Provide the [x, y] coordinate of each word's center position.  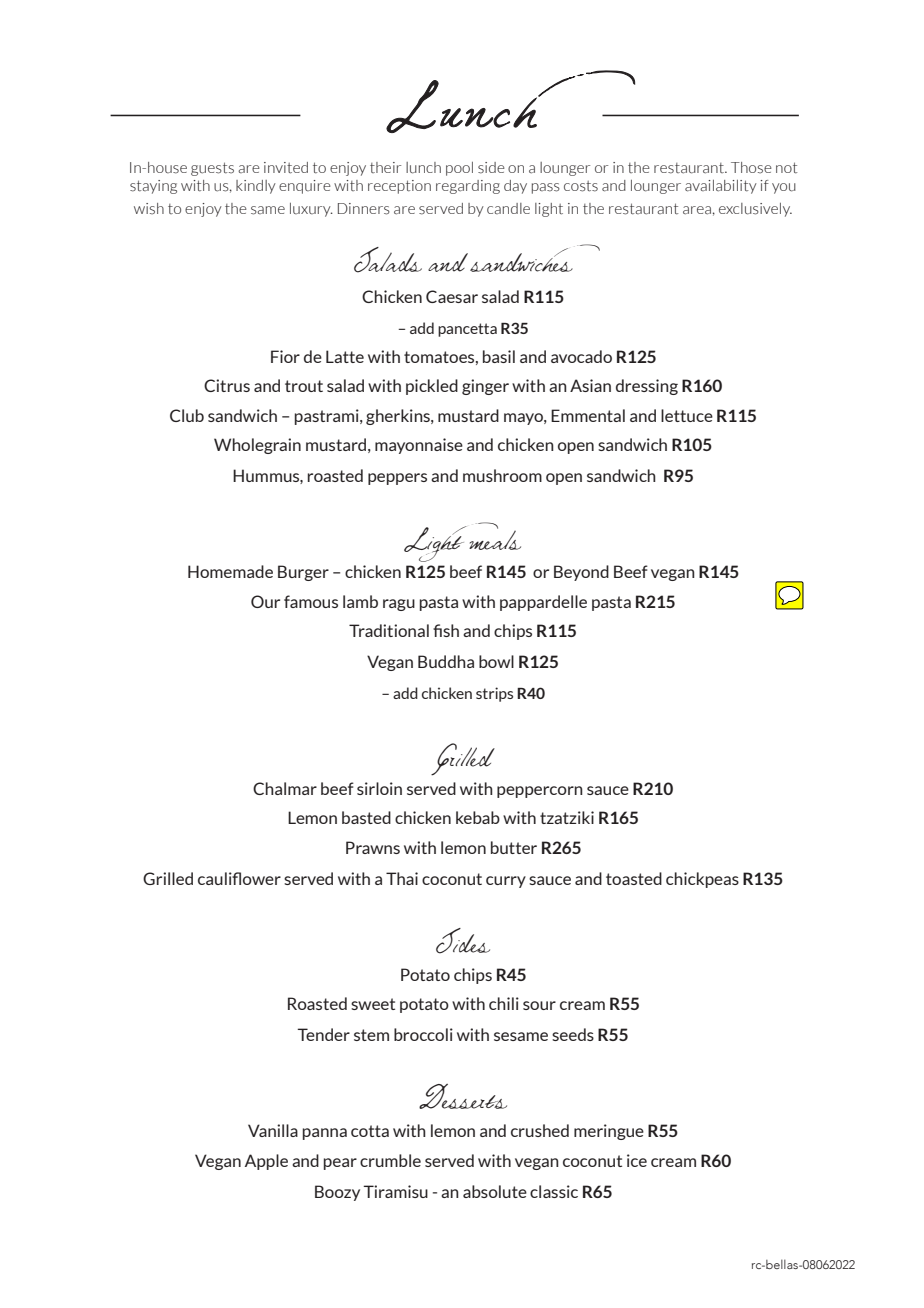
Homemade [230, 571]
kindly [256, 187]
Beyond [581, 573]
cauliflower [239, 878]
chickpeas [702, 880]
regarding [468, 187]
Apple [266, 1162]
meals [495, 539]
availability [721, 187]
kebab [478, 817]
